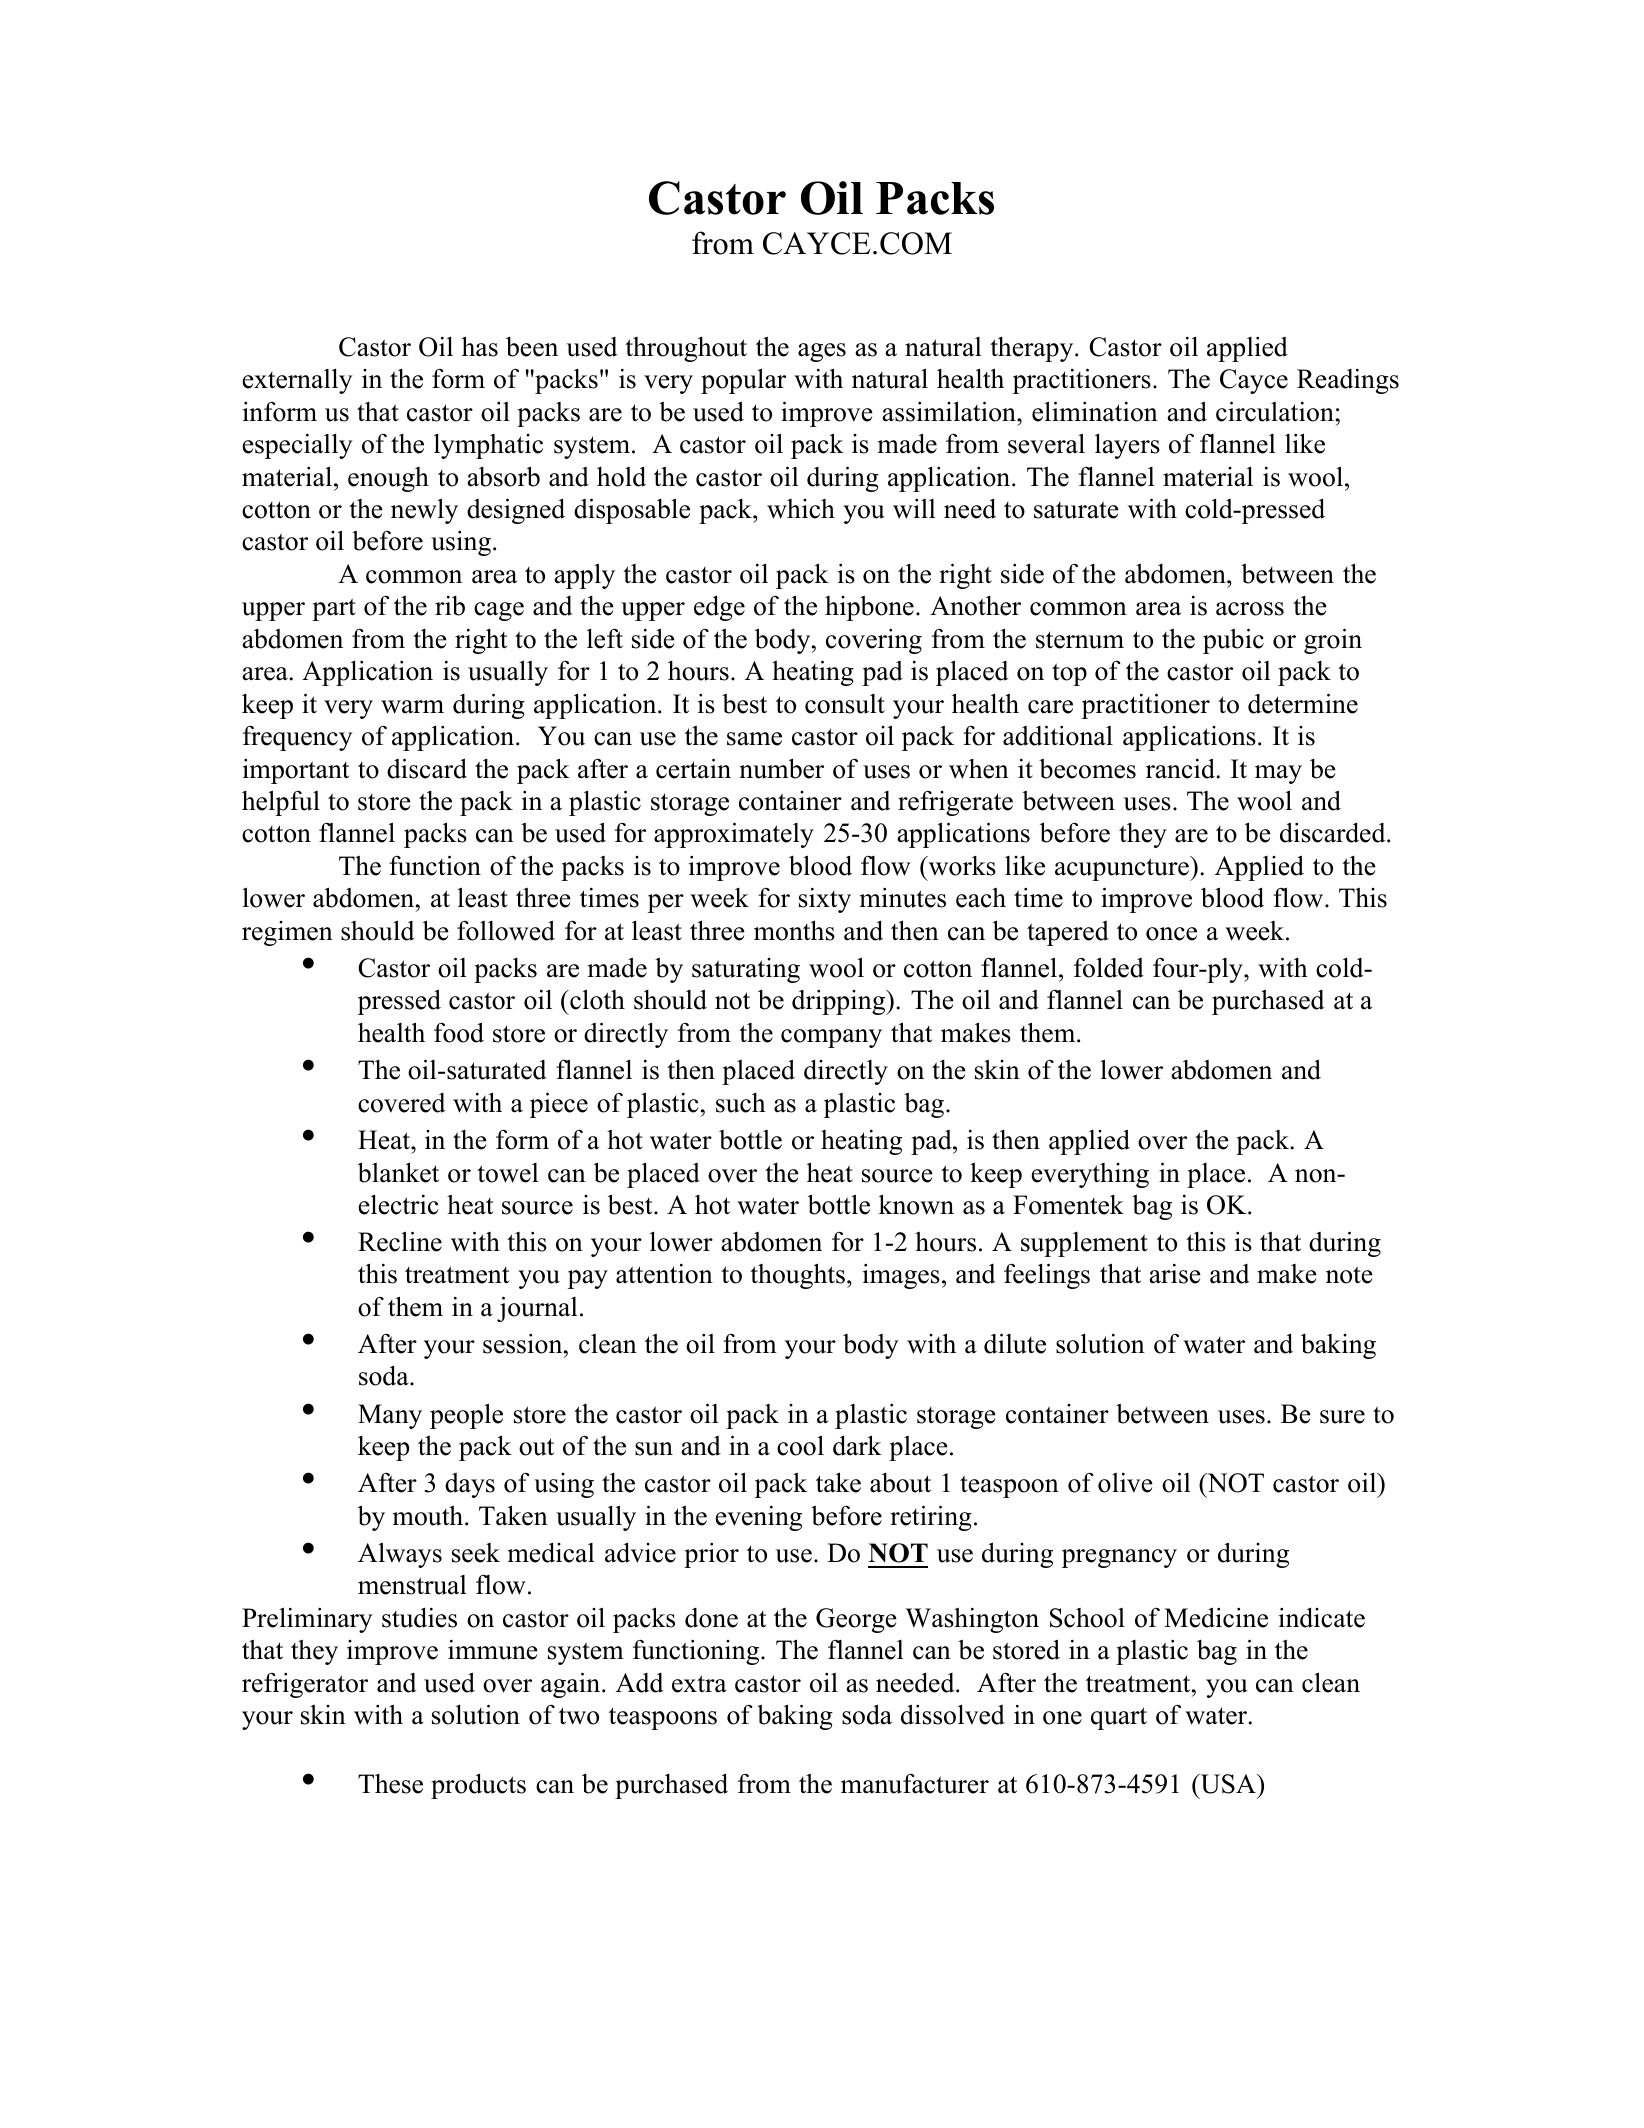  I want to click on externally, so click(297, 381).
